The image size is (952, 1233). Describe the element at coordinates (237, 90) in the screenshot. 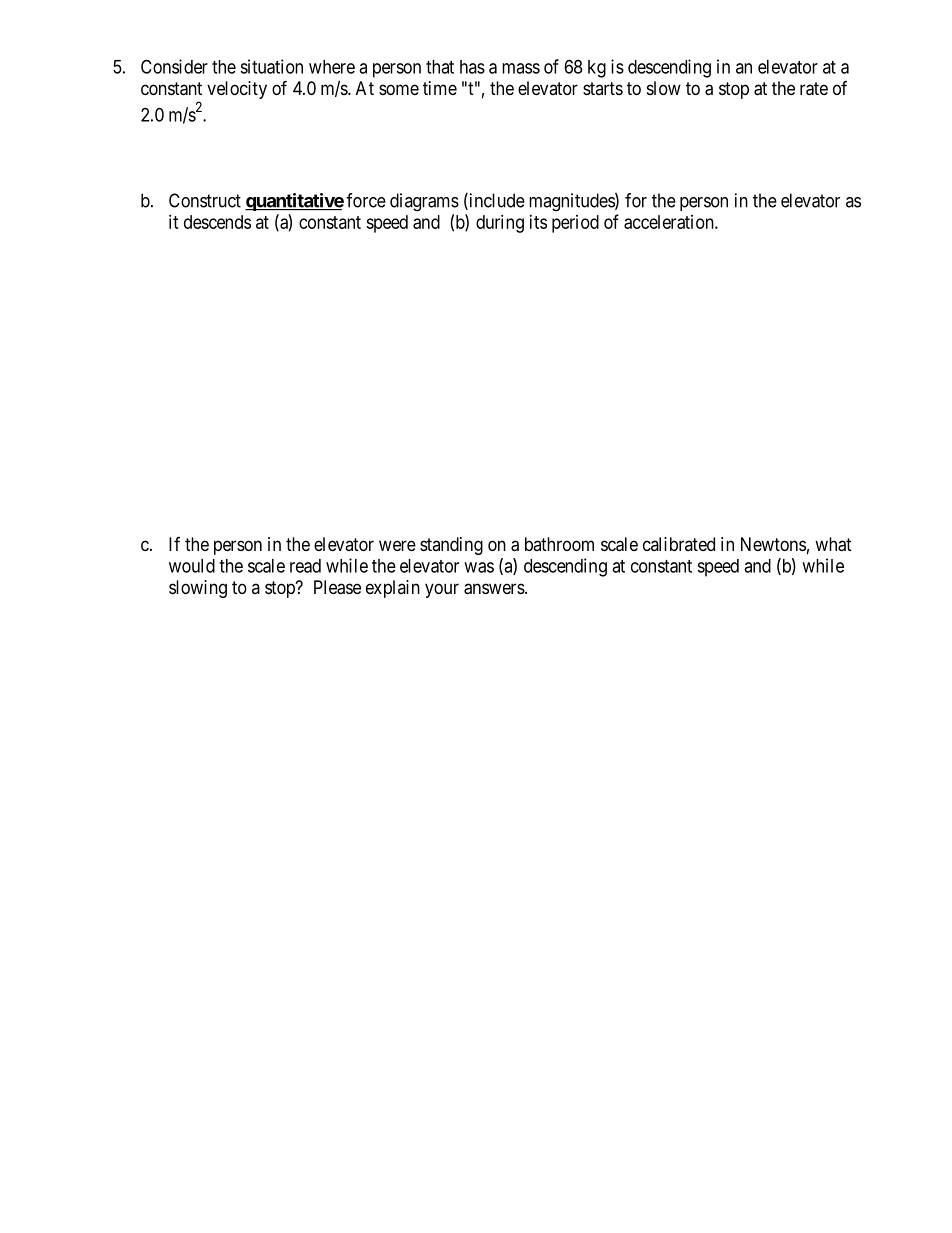

I see `velocity` at that location.
